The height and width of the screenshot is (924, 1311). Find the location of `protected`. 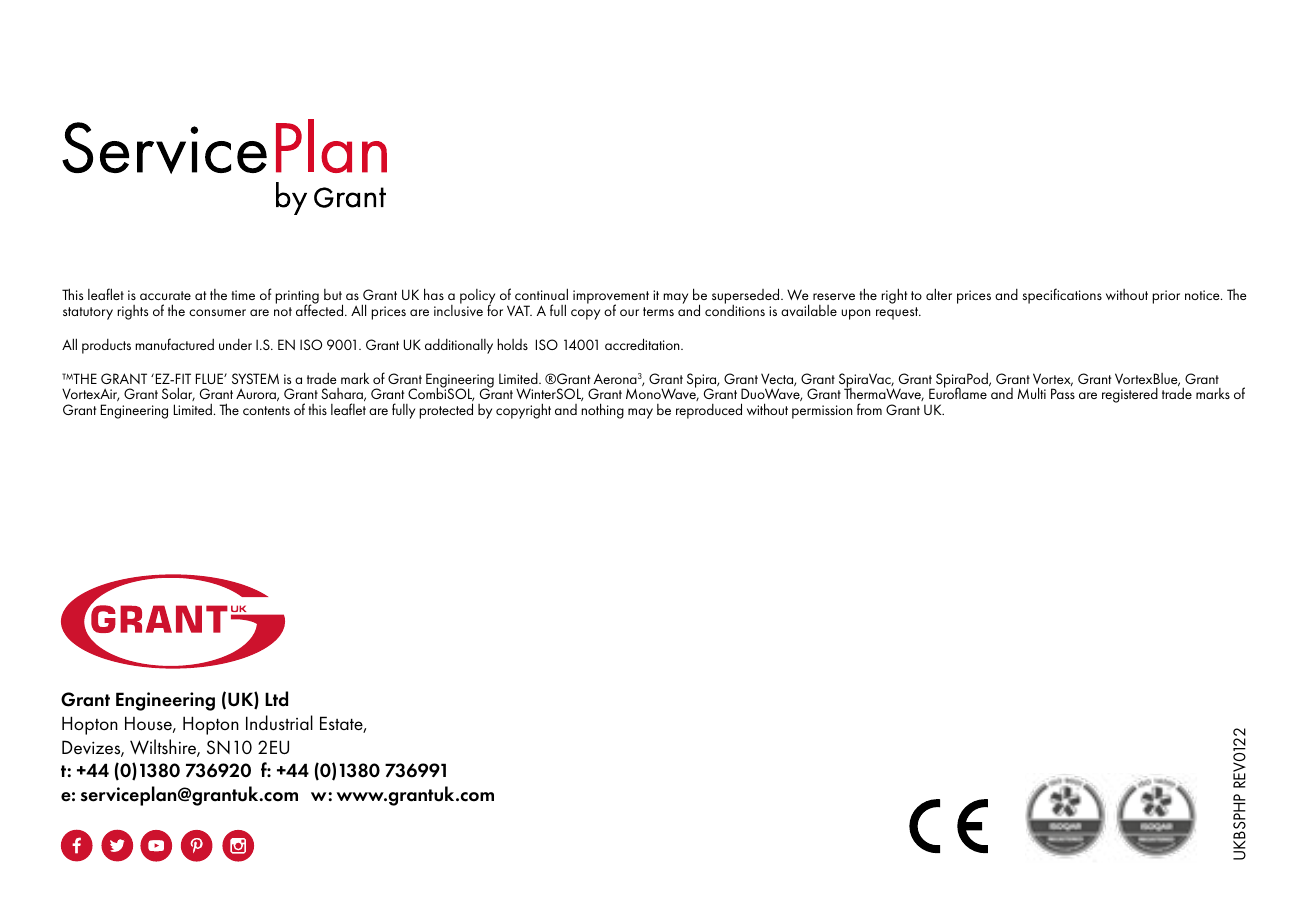

protected is located at coordinates (446, 411).
